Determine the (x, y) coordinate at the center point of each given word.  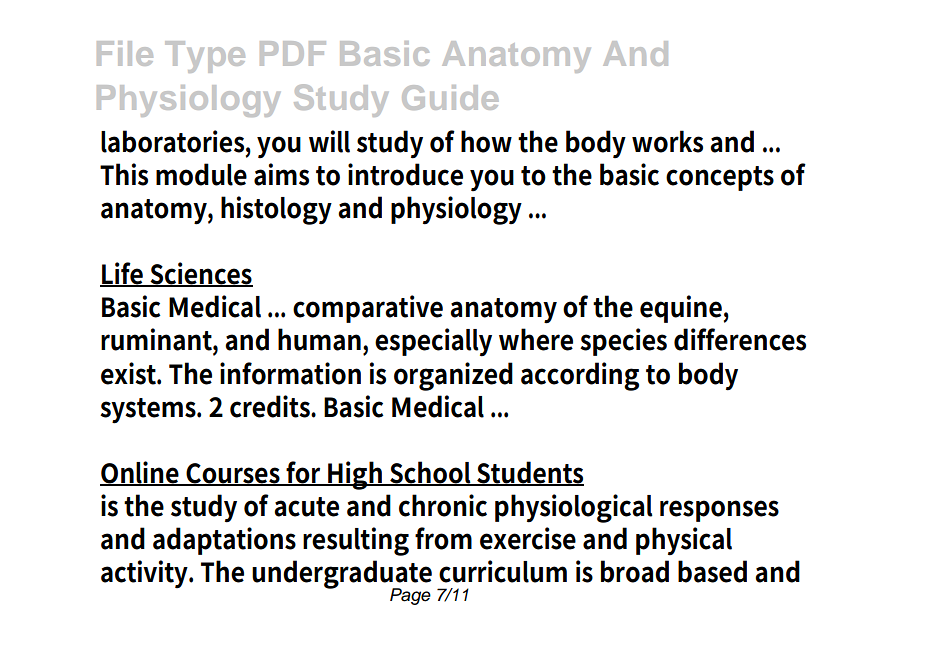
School (431, 473)
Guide (450, 97)
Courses (233, 474)
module (201, 174)
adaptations (224, 541)
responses (719, 511)
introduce (405, 174)
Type (205, 57)
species (623, 342)
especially (433, 342)
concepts (720, 178)
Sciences (200, 274)
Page (410, 596)
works (667, 141)
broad (635, 571)
